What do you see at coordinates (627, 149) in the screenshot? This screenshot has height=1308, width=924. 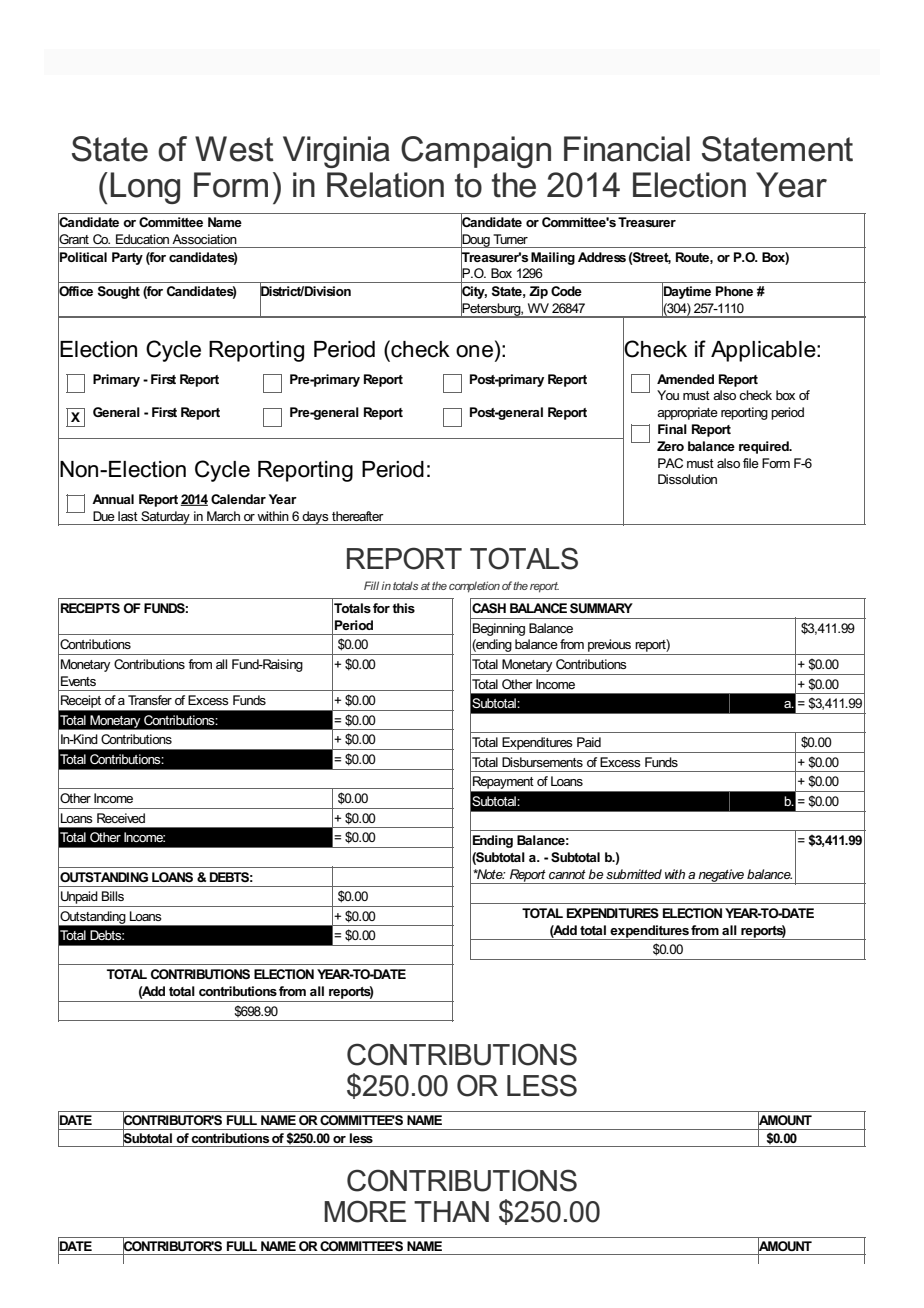 I see `Financial` at bounding box center [627, 149].
